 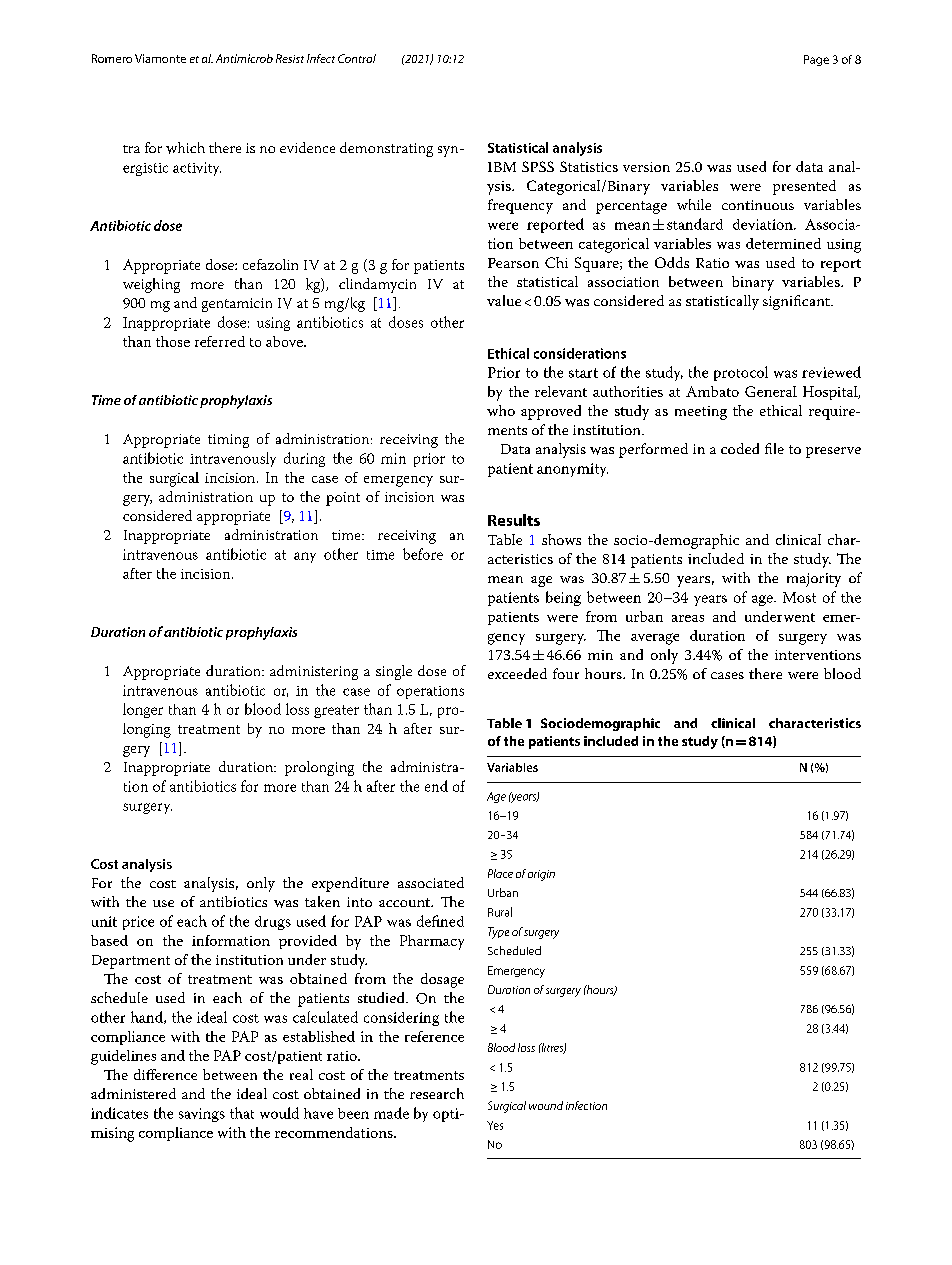 I want to click on protocol, so click(x=741, y=373).
